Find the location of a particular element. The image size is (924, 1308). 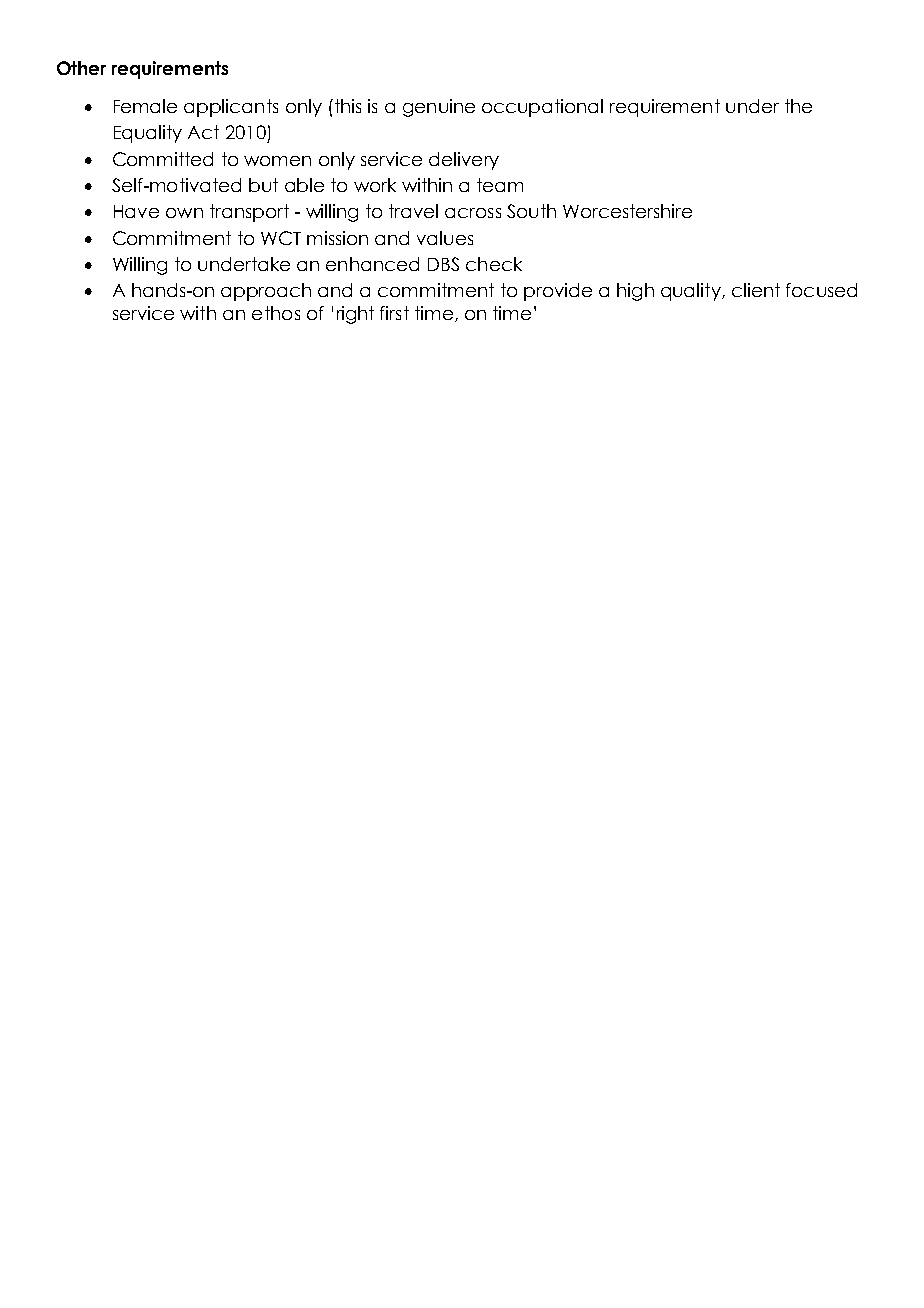

this is located at coordinates (346, 106).
